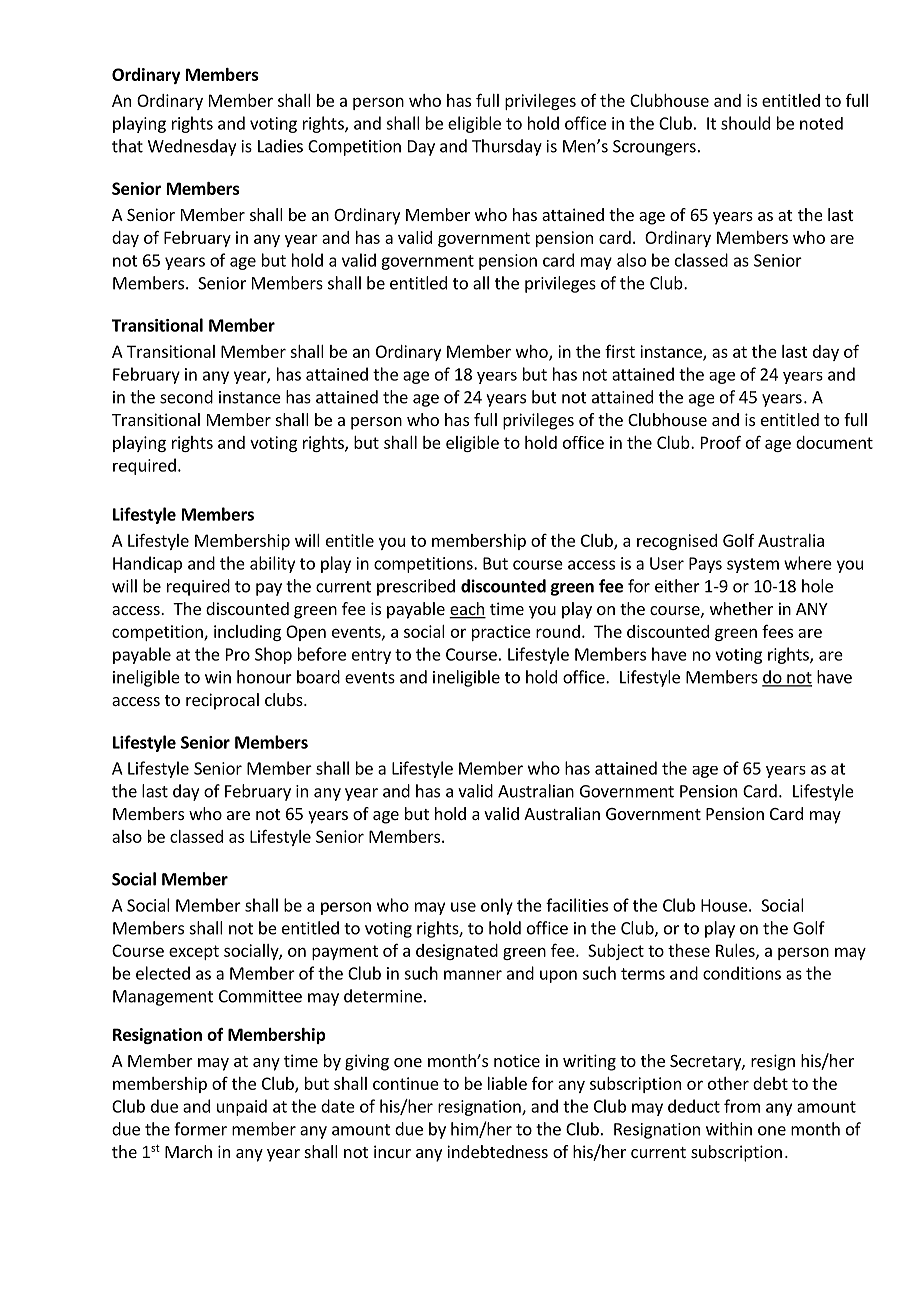 The height and width of the screenshot is (1308, 924). Describe the element at coordinates (742, 1106) in the screenshot. I see `from` at that location.
